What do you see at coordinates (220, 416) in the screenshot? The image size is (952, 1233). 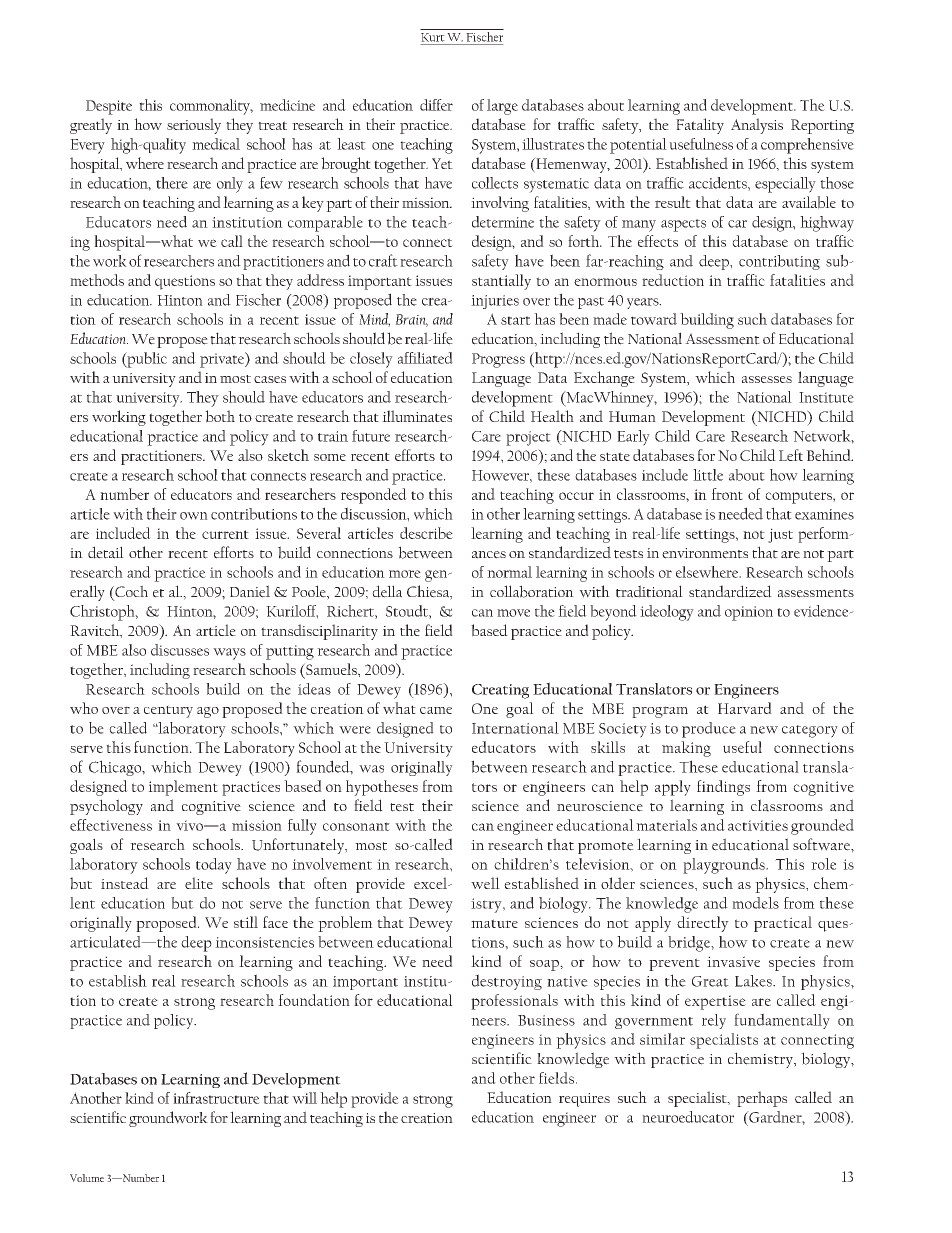 I see `both` at bounding box center [220, 416].
